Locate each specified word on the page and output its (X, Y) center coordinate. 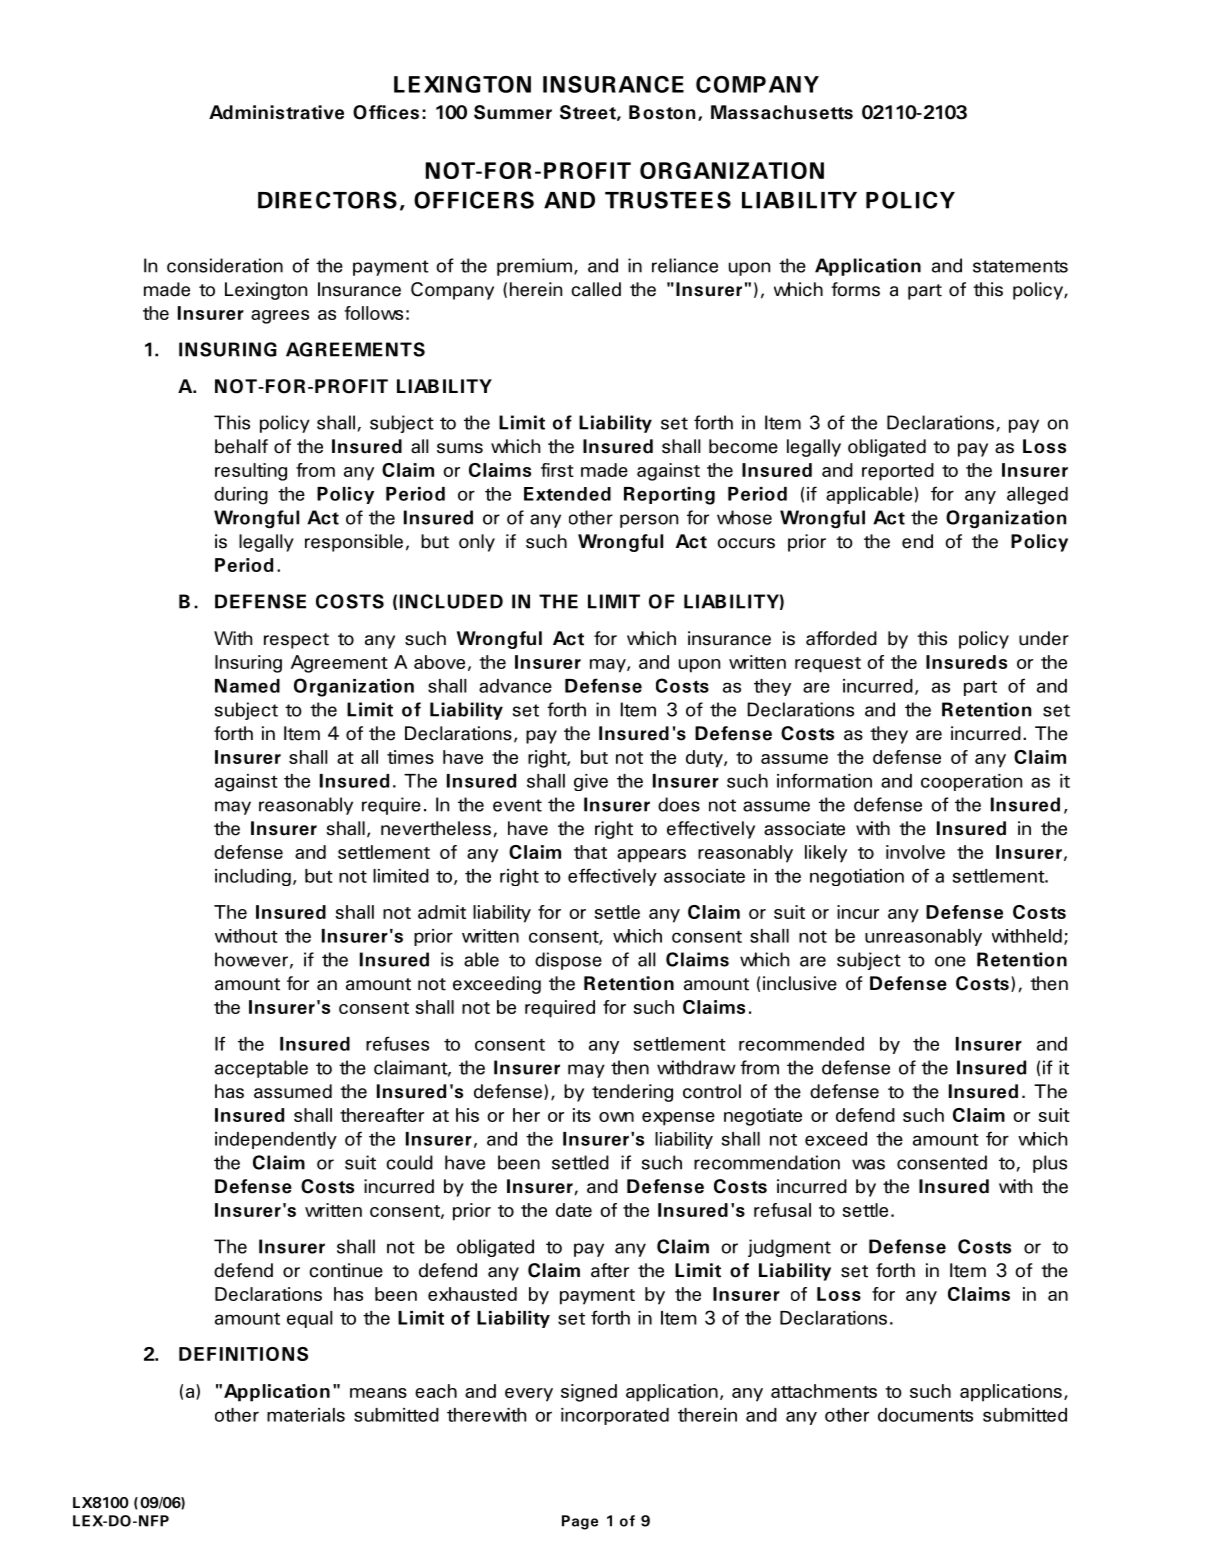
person (649, 521)
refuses (397, 1043)
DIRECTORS (327, 200)
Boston (662, 112)
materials (306, 1415)
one (950, 961)
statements (1020, 266)
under (1044, 638)
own (616, 1117)
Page (580, 1522)
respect (296, 641)
